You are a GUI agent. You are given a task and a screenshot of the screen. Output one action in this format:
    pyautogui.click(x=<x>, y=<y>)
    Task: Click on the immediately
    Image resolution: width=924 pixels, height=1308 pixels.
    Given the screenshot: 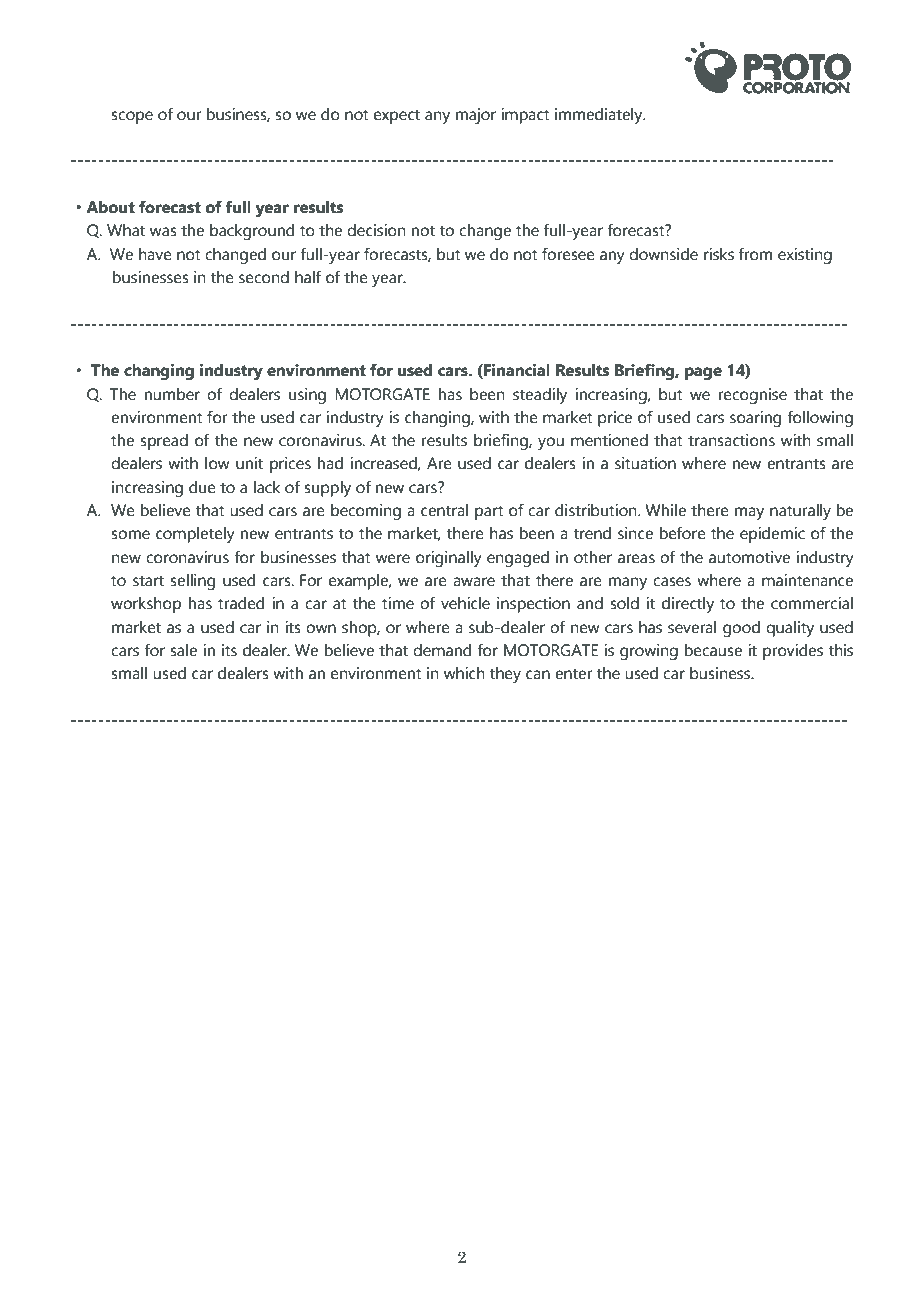 What is the action you would take?
    pyautogui.click(x=600, y=116)
